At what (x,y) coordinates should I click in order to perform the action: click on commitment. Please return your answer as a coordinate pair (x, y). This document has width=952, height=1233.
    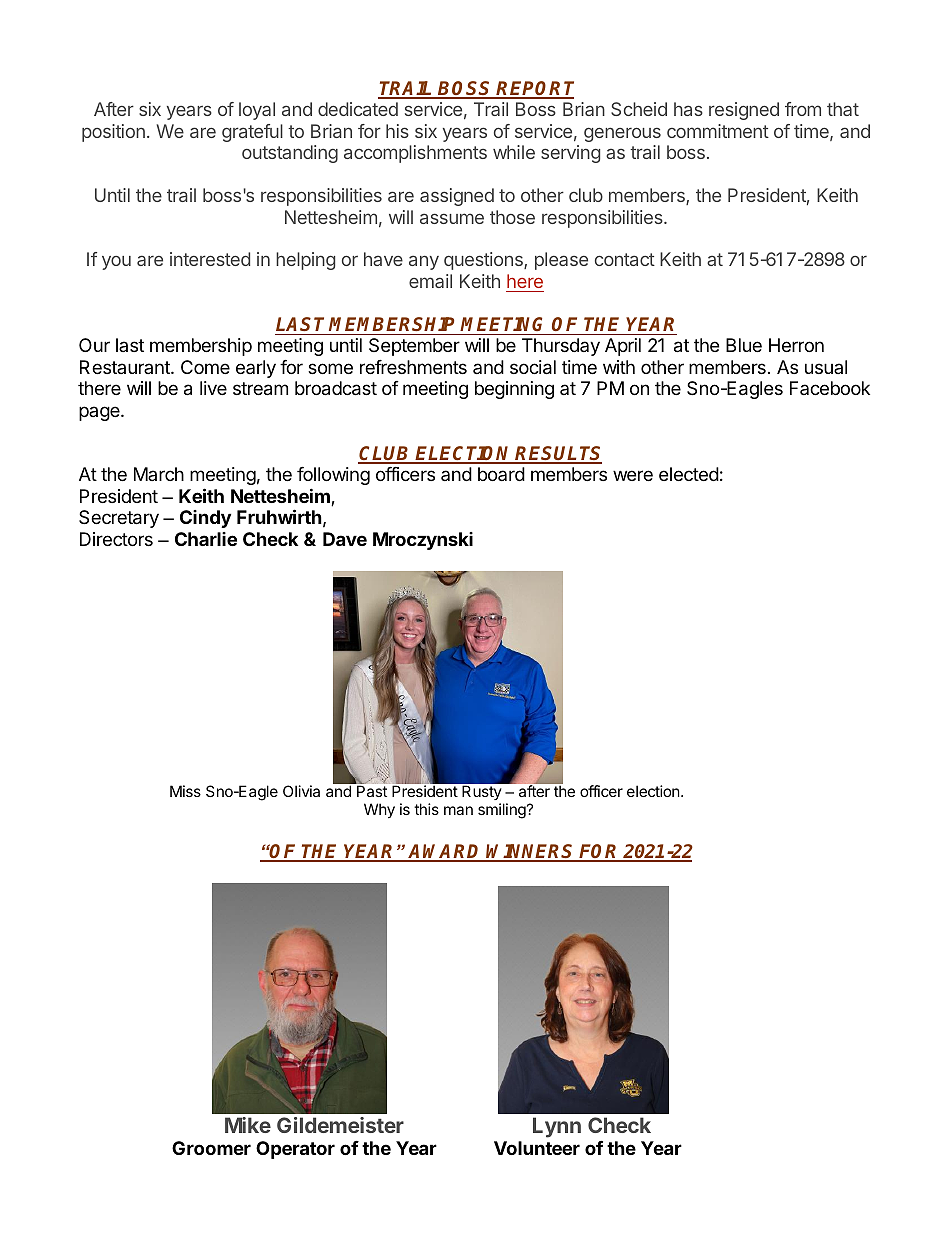
    Looking at the image, I should click on (718, 131).
